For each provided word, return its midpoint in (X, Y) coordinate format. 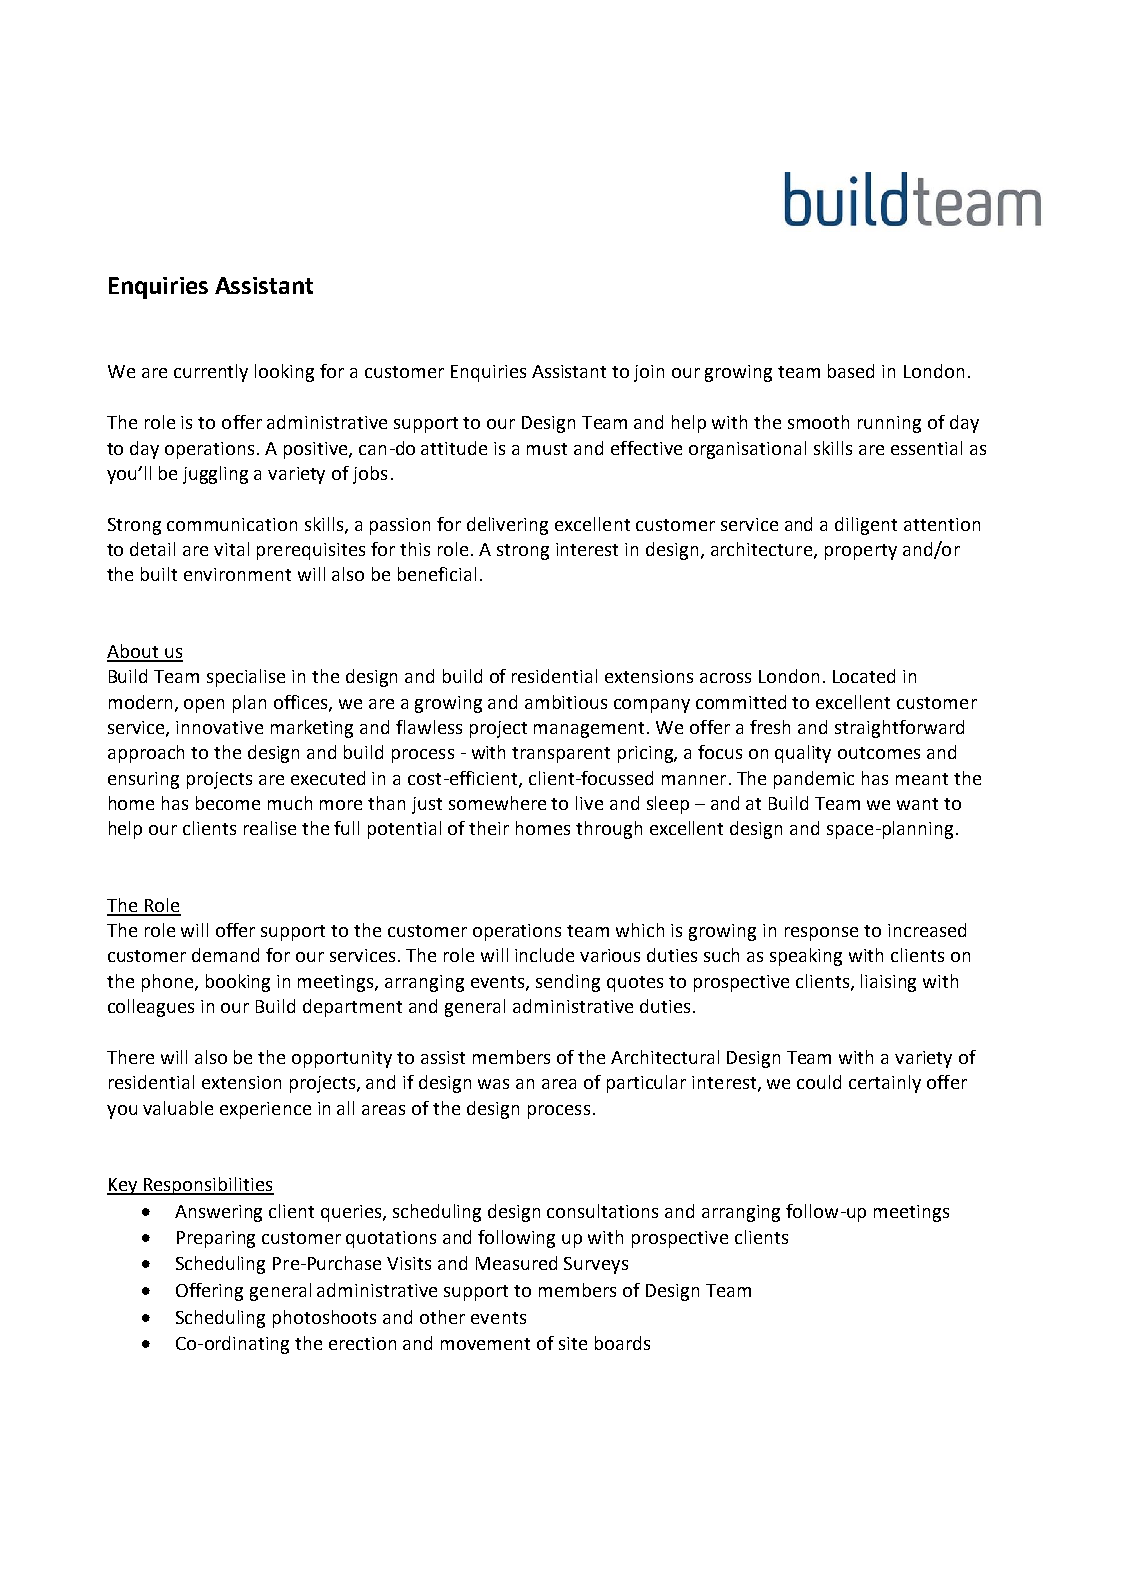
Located (864, 676)
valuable (178, 1108)
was (493, 1084)
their (489, 828)
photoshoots (324, 1319)
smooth (818, 422)
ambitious (566, 702)
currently (211, 373)
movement (485, 1344)
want (917, 804)
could (819, 1082)
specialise (246, 678)
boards (622, 1343)
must (547, 449)
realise (270, 828)
